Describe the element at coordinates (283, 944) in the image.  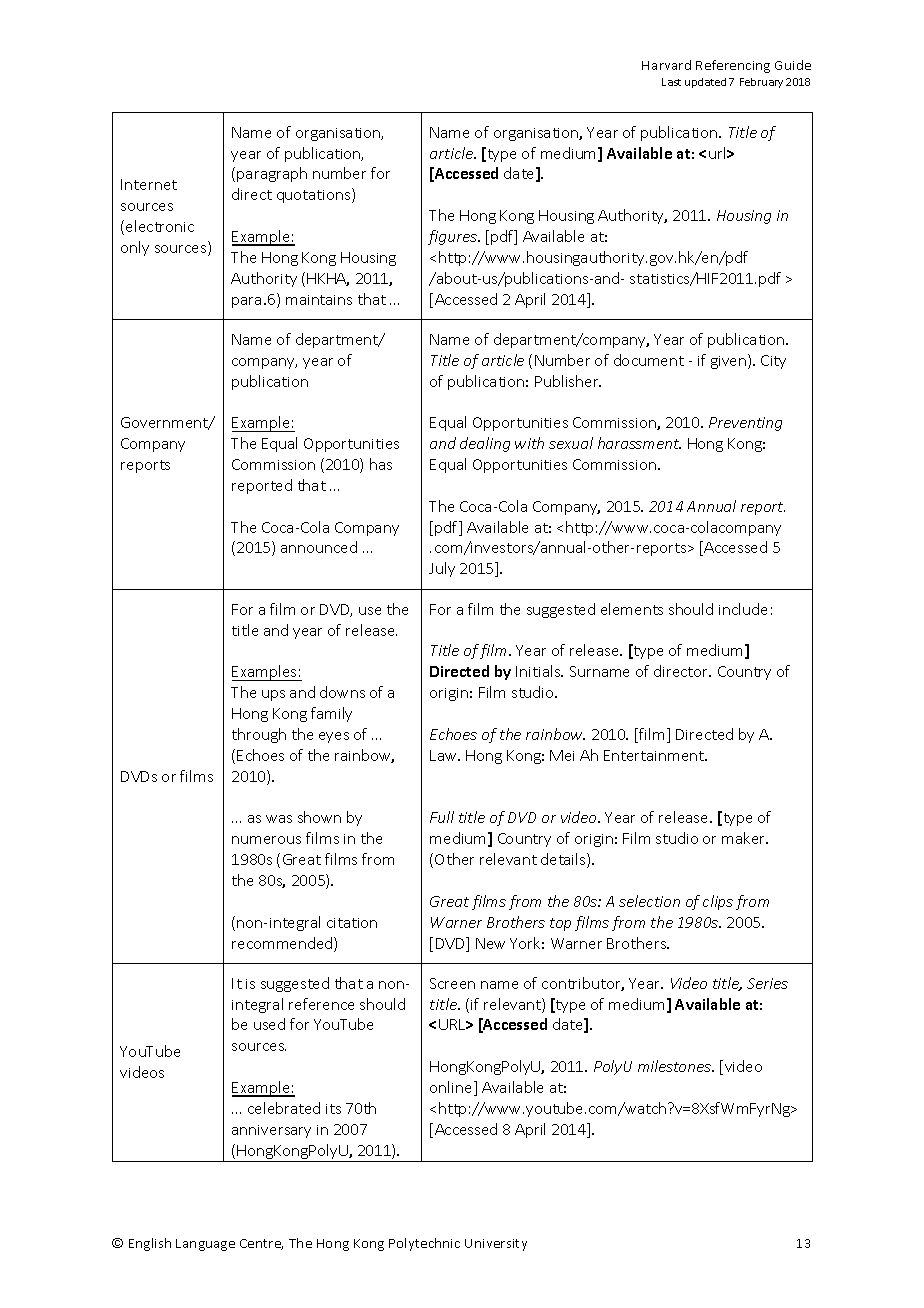
I see `recommended` at that location.
